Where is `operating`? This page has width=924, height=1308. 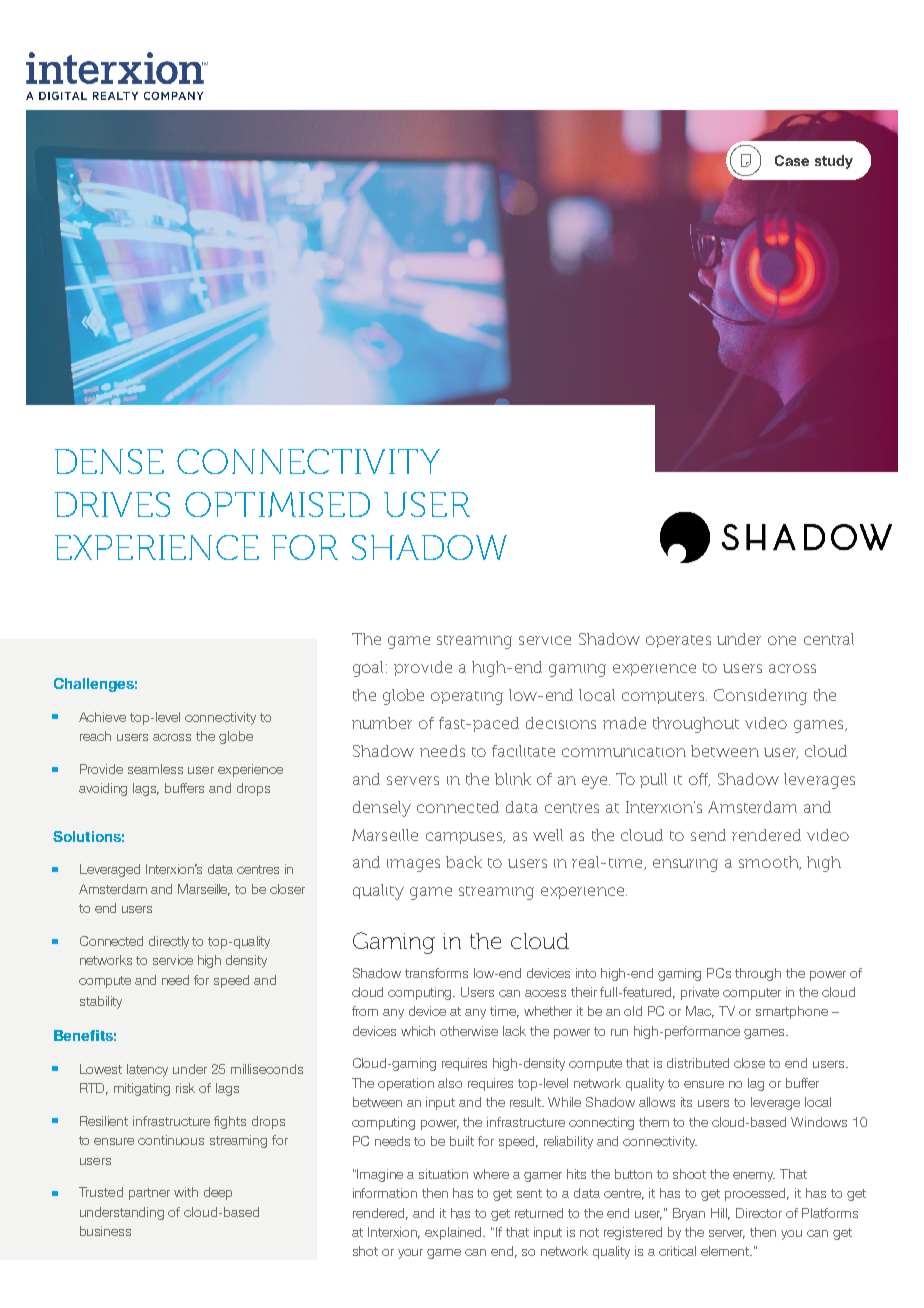
operating is located at coordinates (467, 698).
